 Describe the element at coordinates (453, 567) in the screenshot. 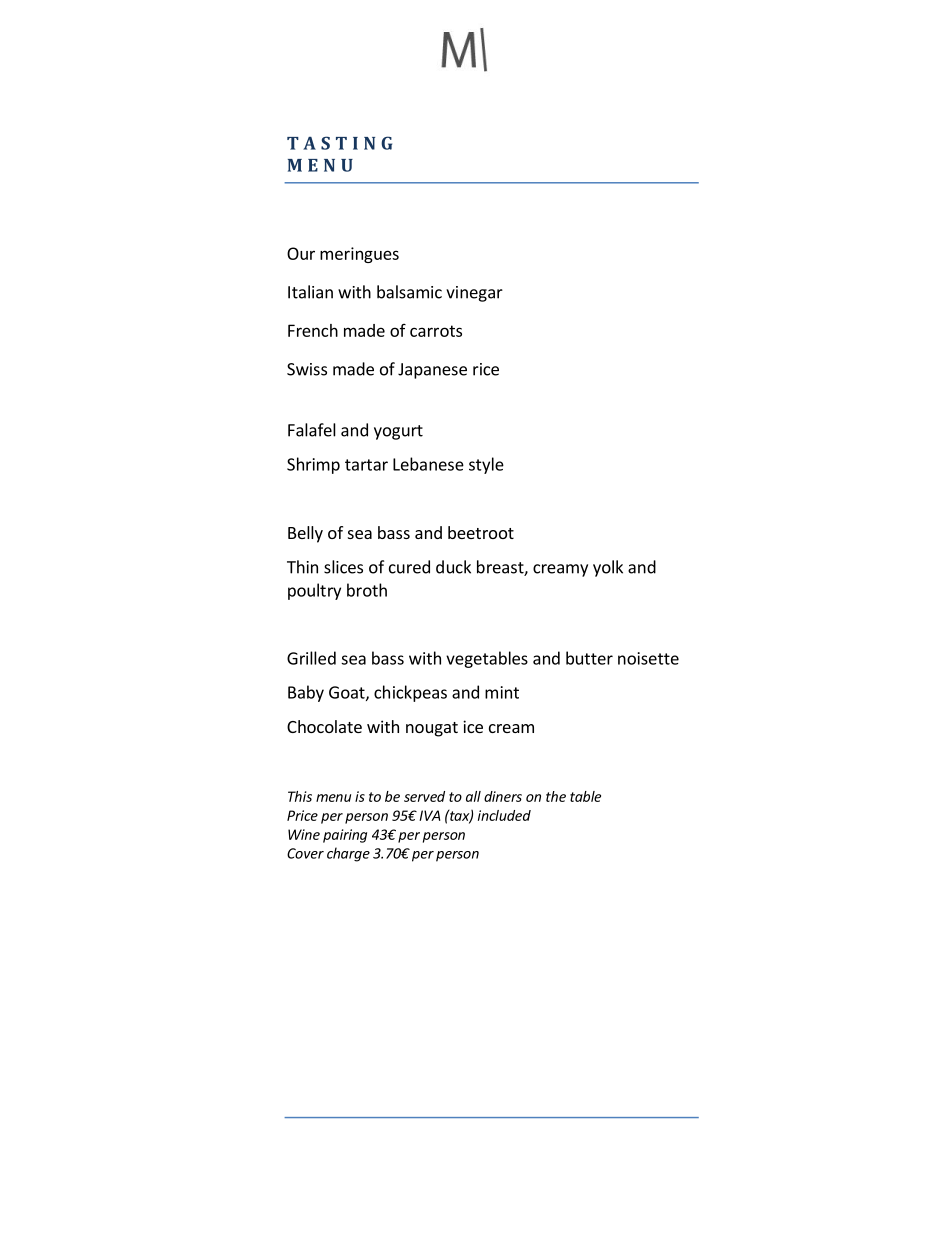

I see `duck` at that location.
